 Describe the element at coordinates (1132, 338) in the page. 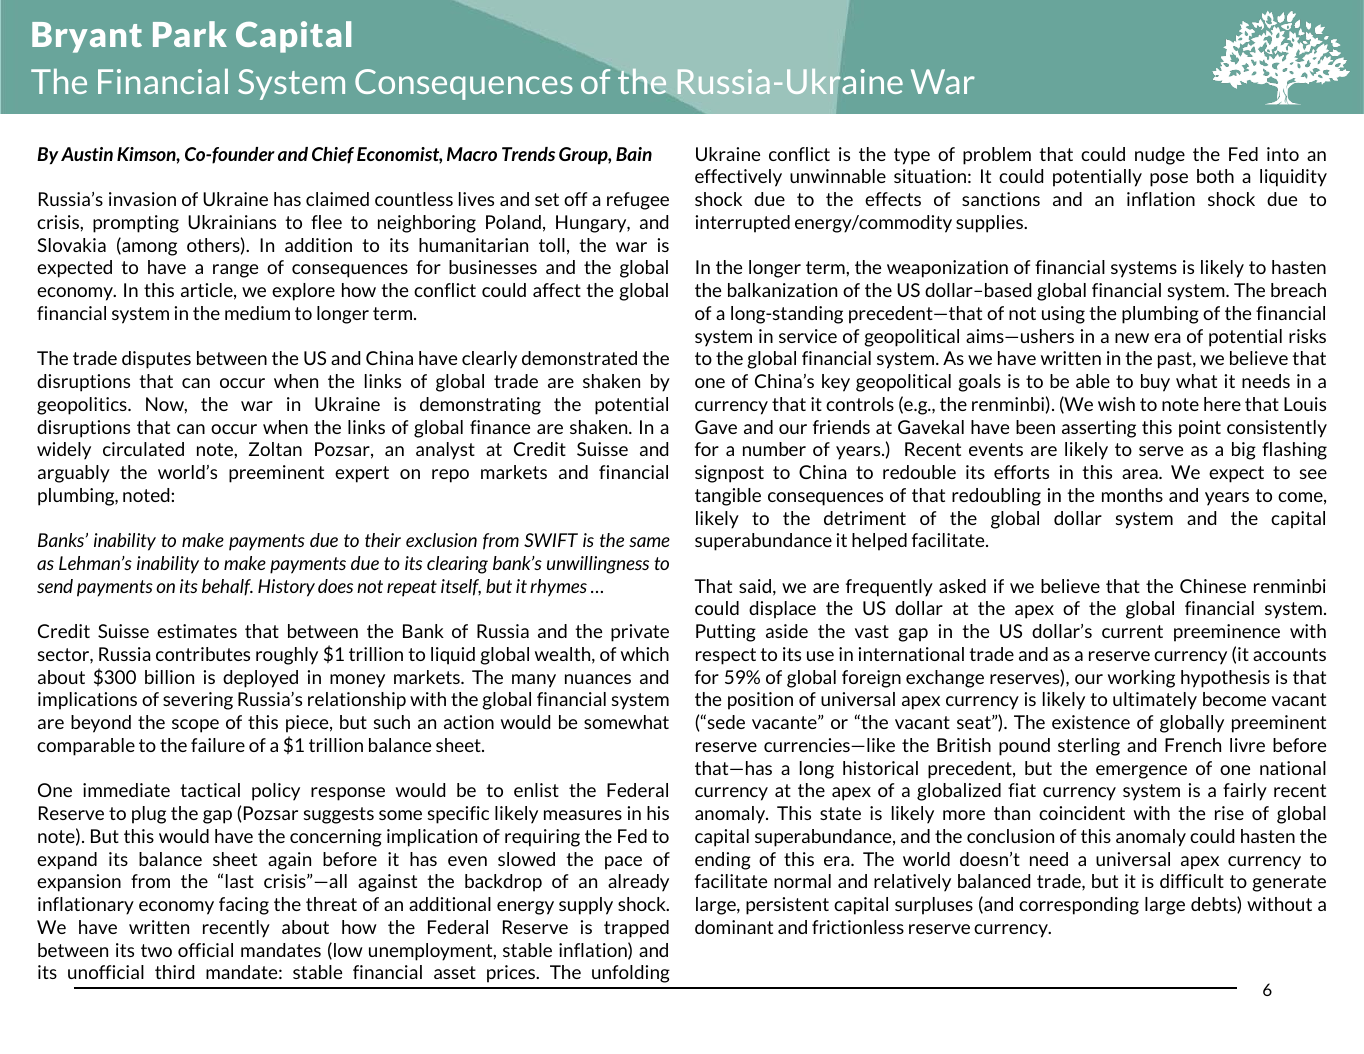

I see `new` at that location.
